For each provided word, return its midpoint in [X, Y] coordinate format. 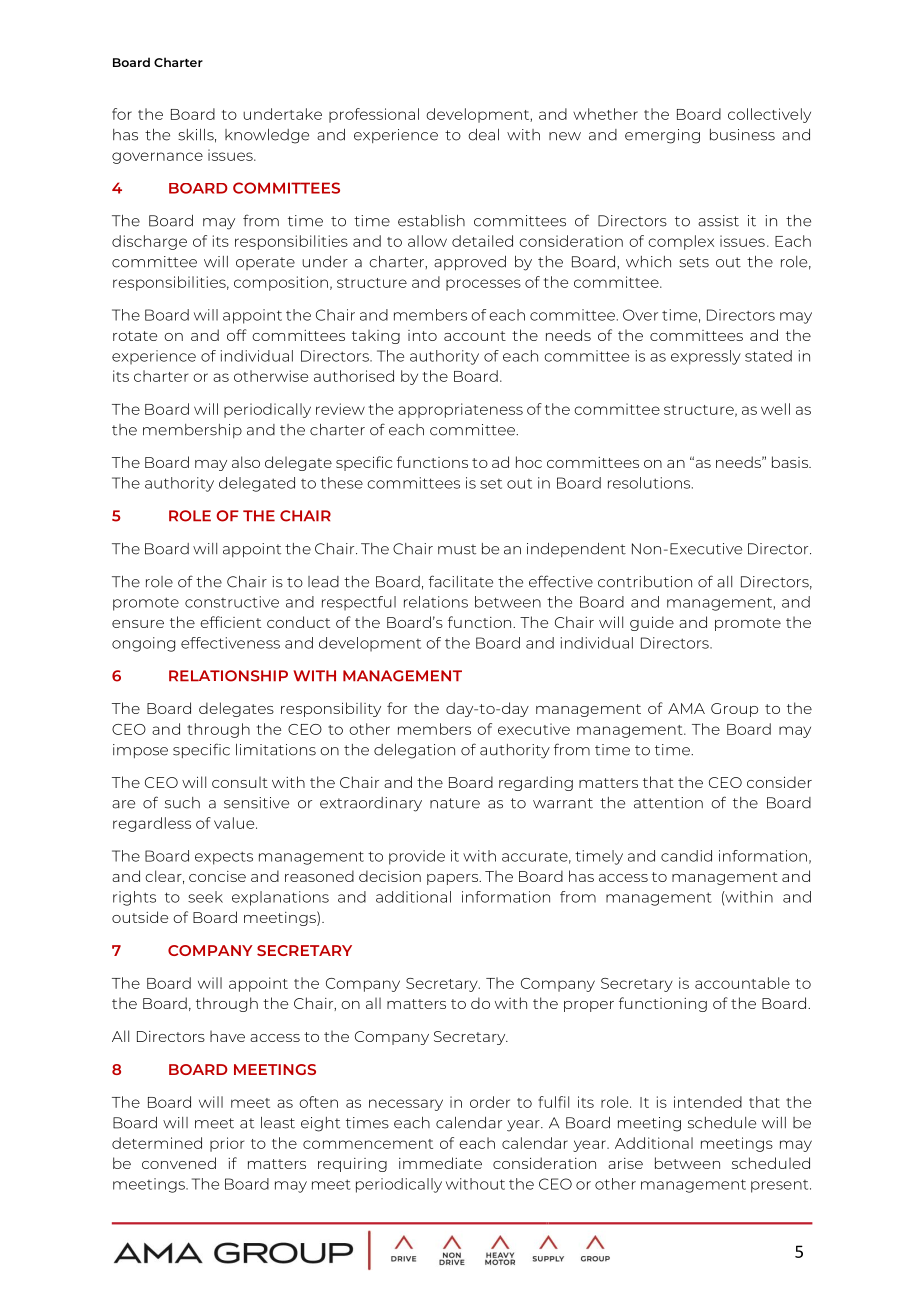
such [182, 803]
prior [227, 1144]
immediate [440, 1163]
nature [455, 803]
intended [708, 1102]
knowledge [267, 136]
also [246, 462]
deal [483, 135]
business [742, 135]
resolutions [650, 483]
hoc [529, 462]
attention [668, 803]
